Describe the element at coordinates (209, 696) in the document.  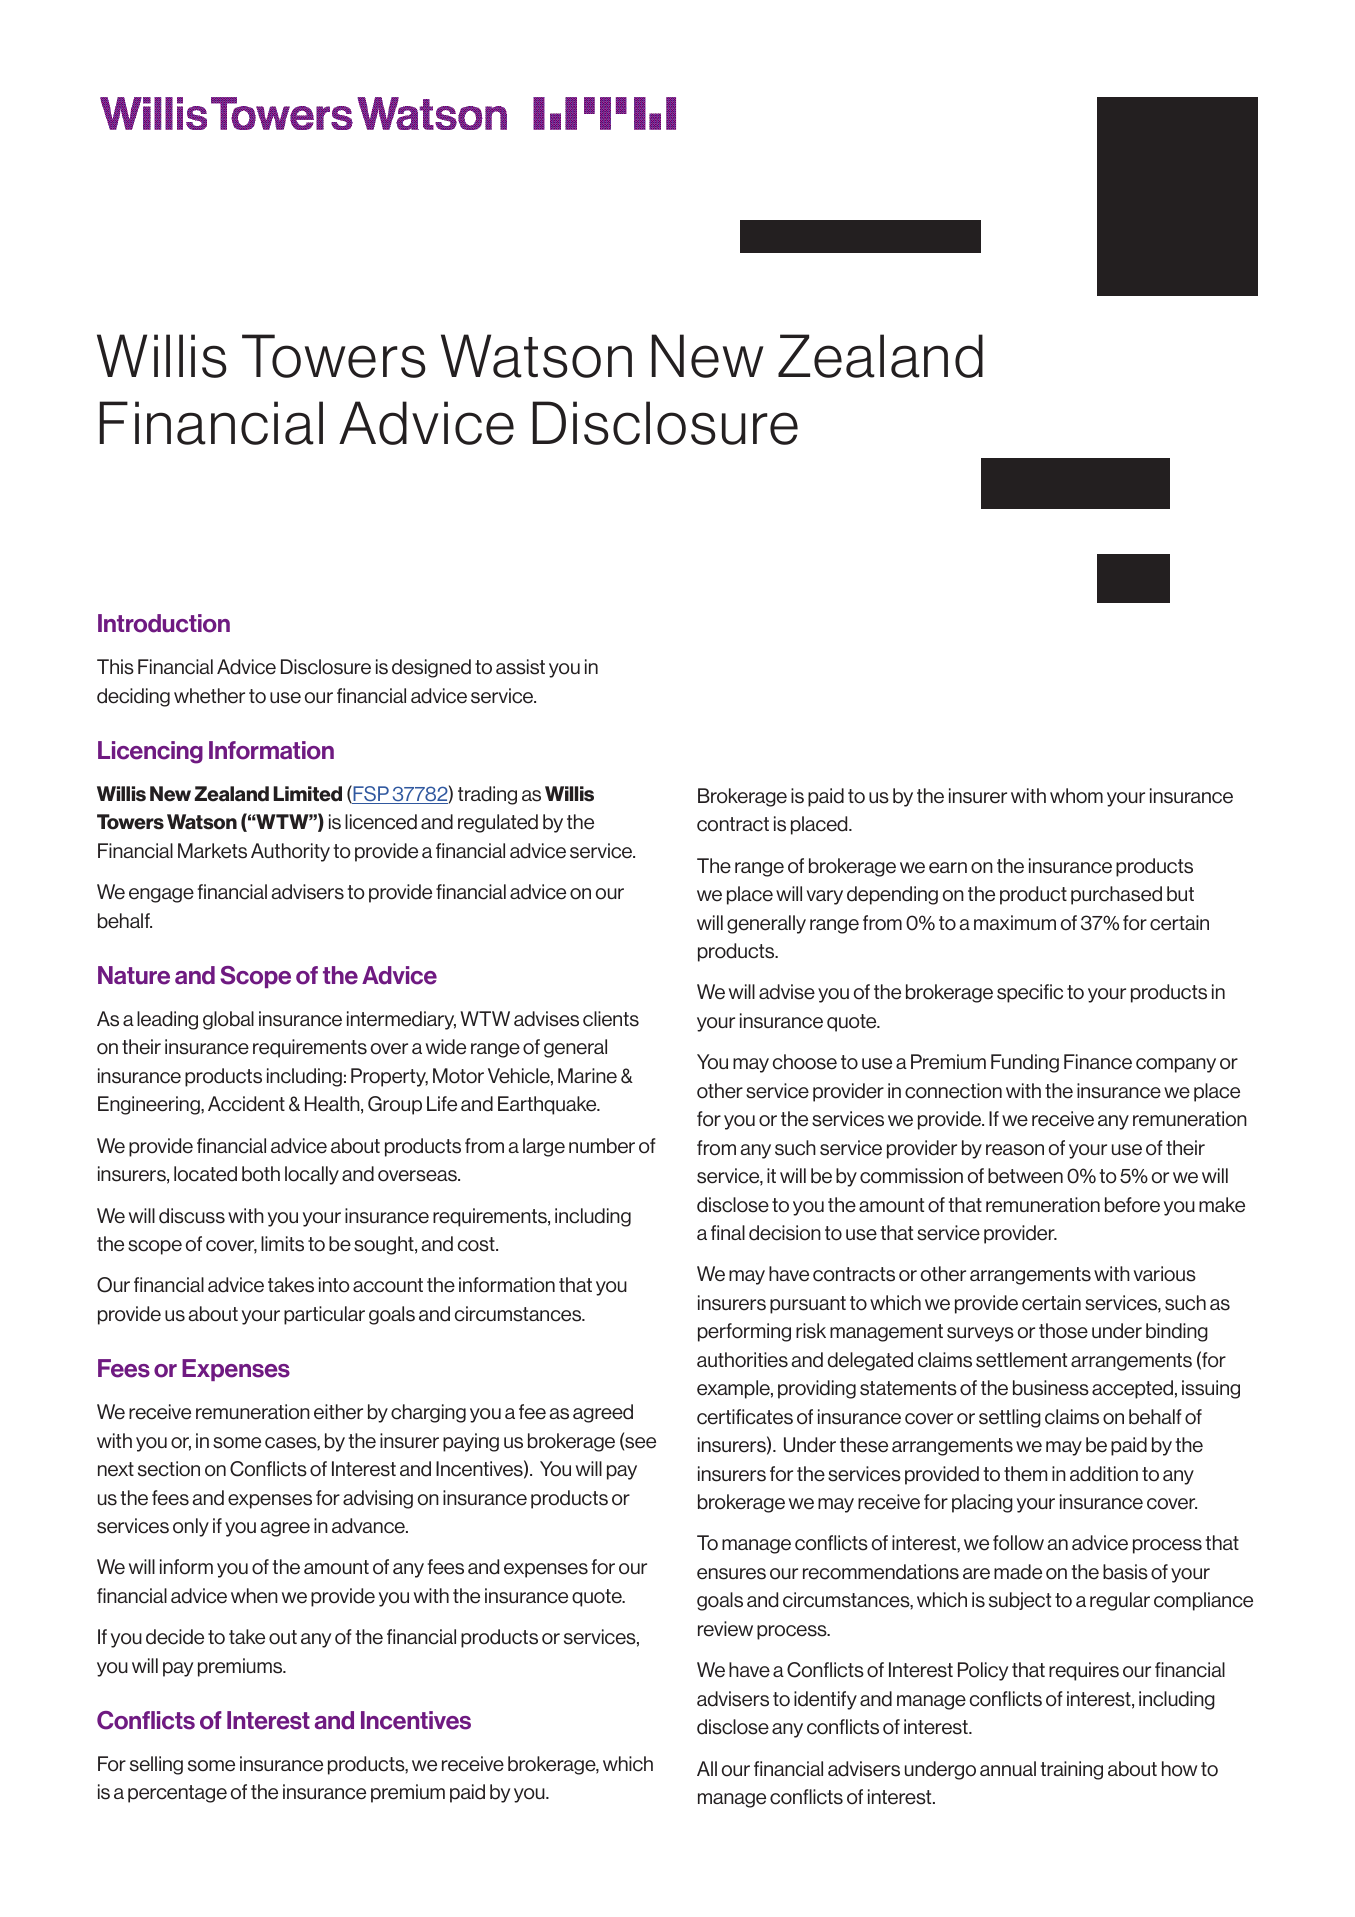
I see `whether` at that location.
